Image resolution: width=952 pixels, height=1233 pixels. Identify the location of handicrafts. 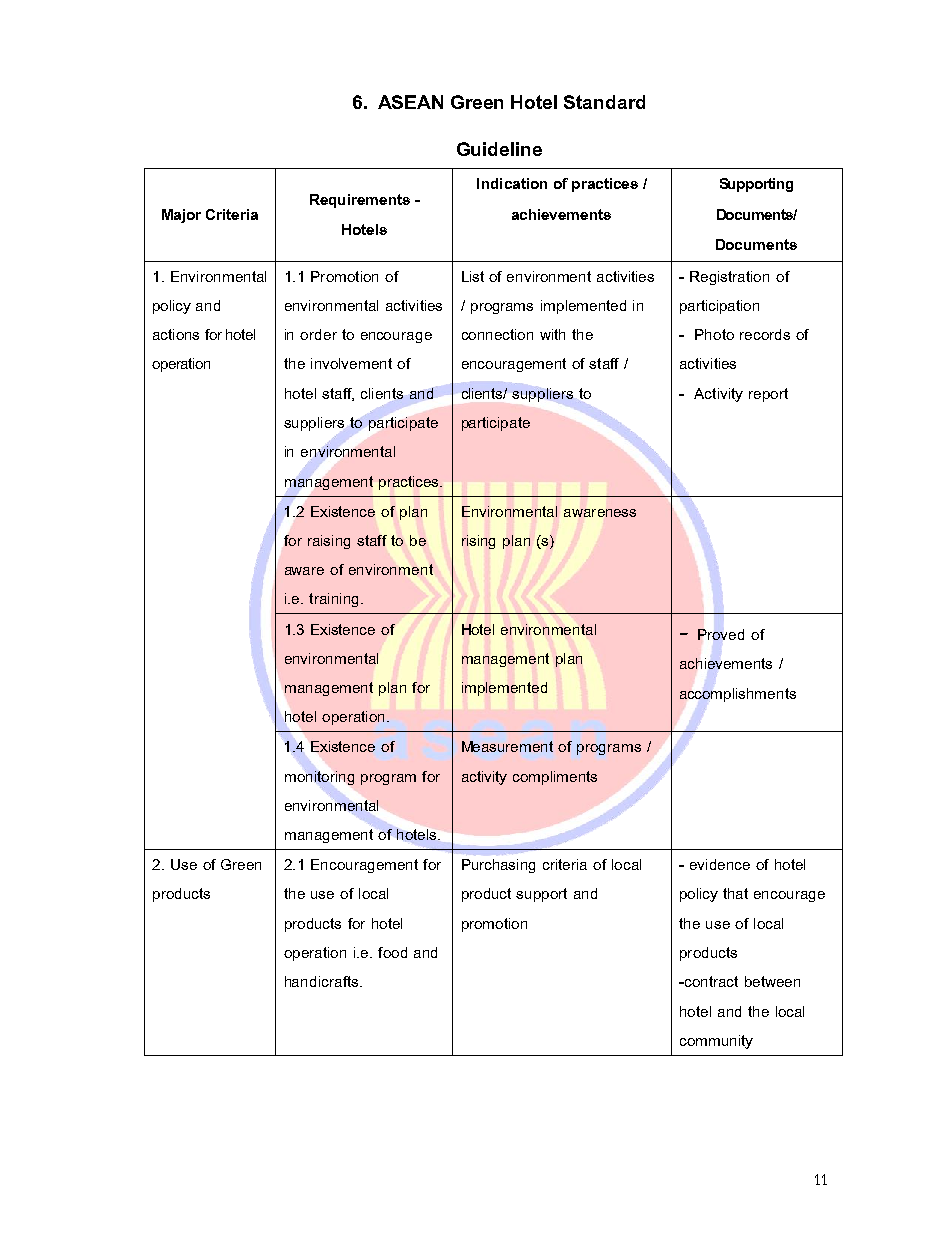
(323, 981).
